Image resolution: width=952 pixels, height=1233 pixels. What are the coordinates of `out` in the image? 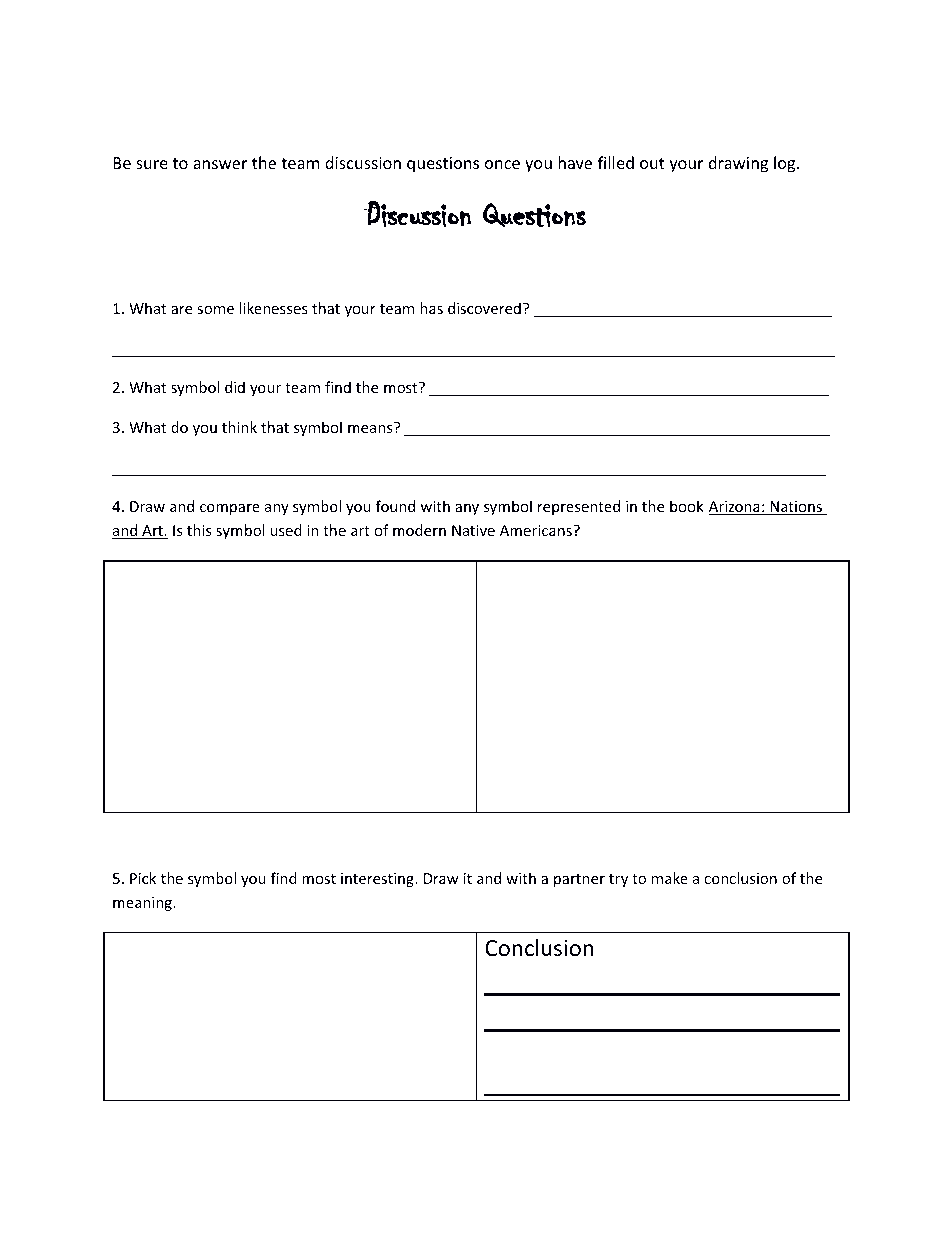 It's located at (652, 163).
